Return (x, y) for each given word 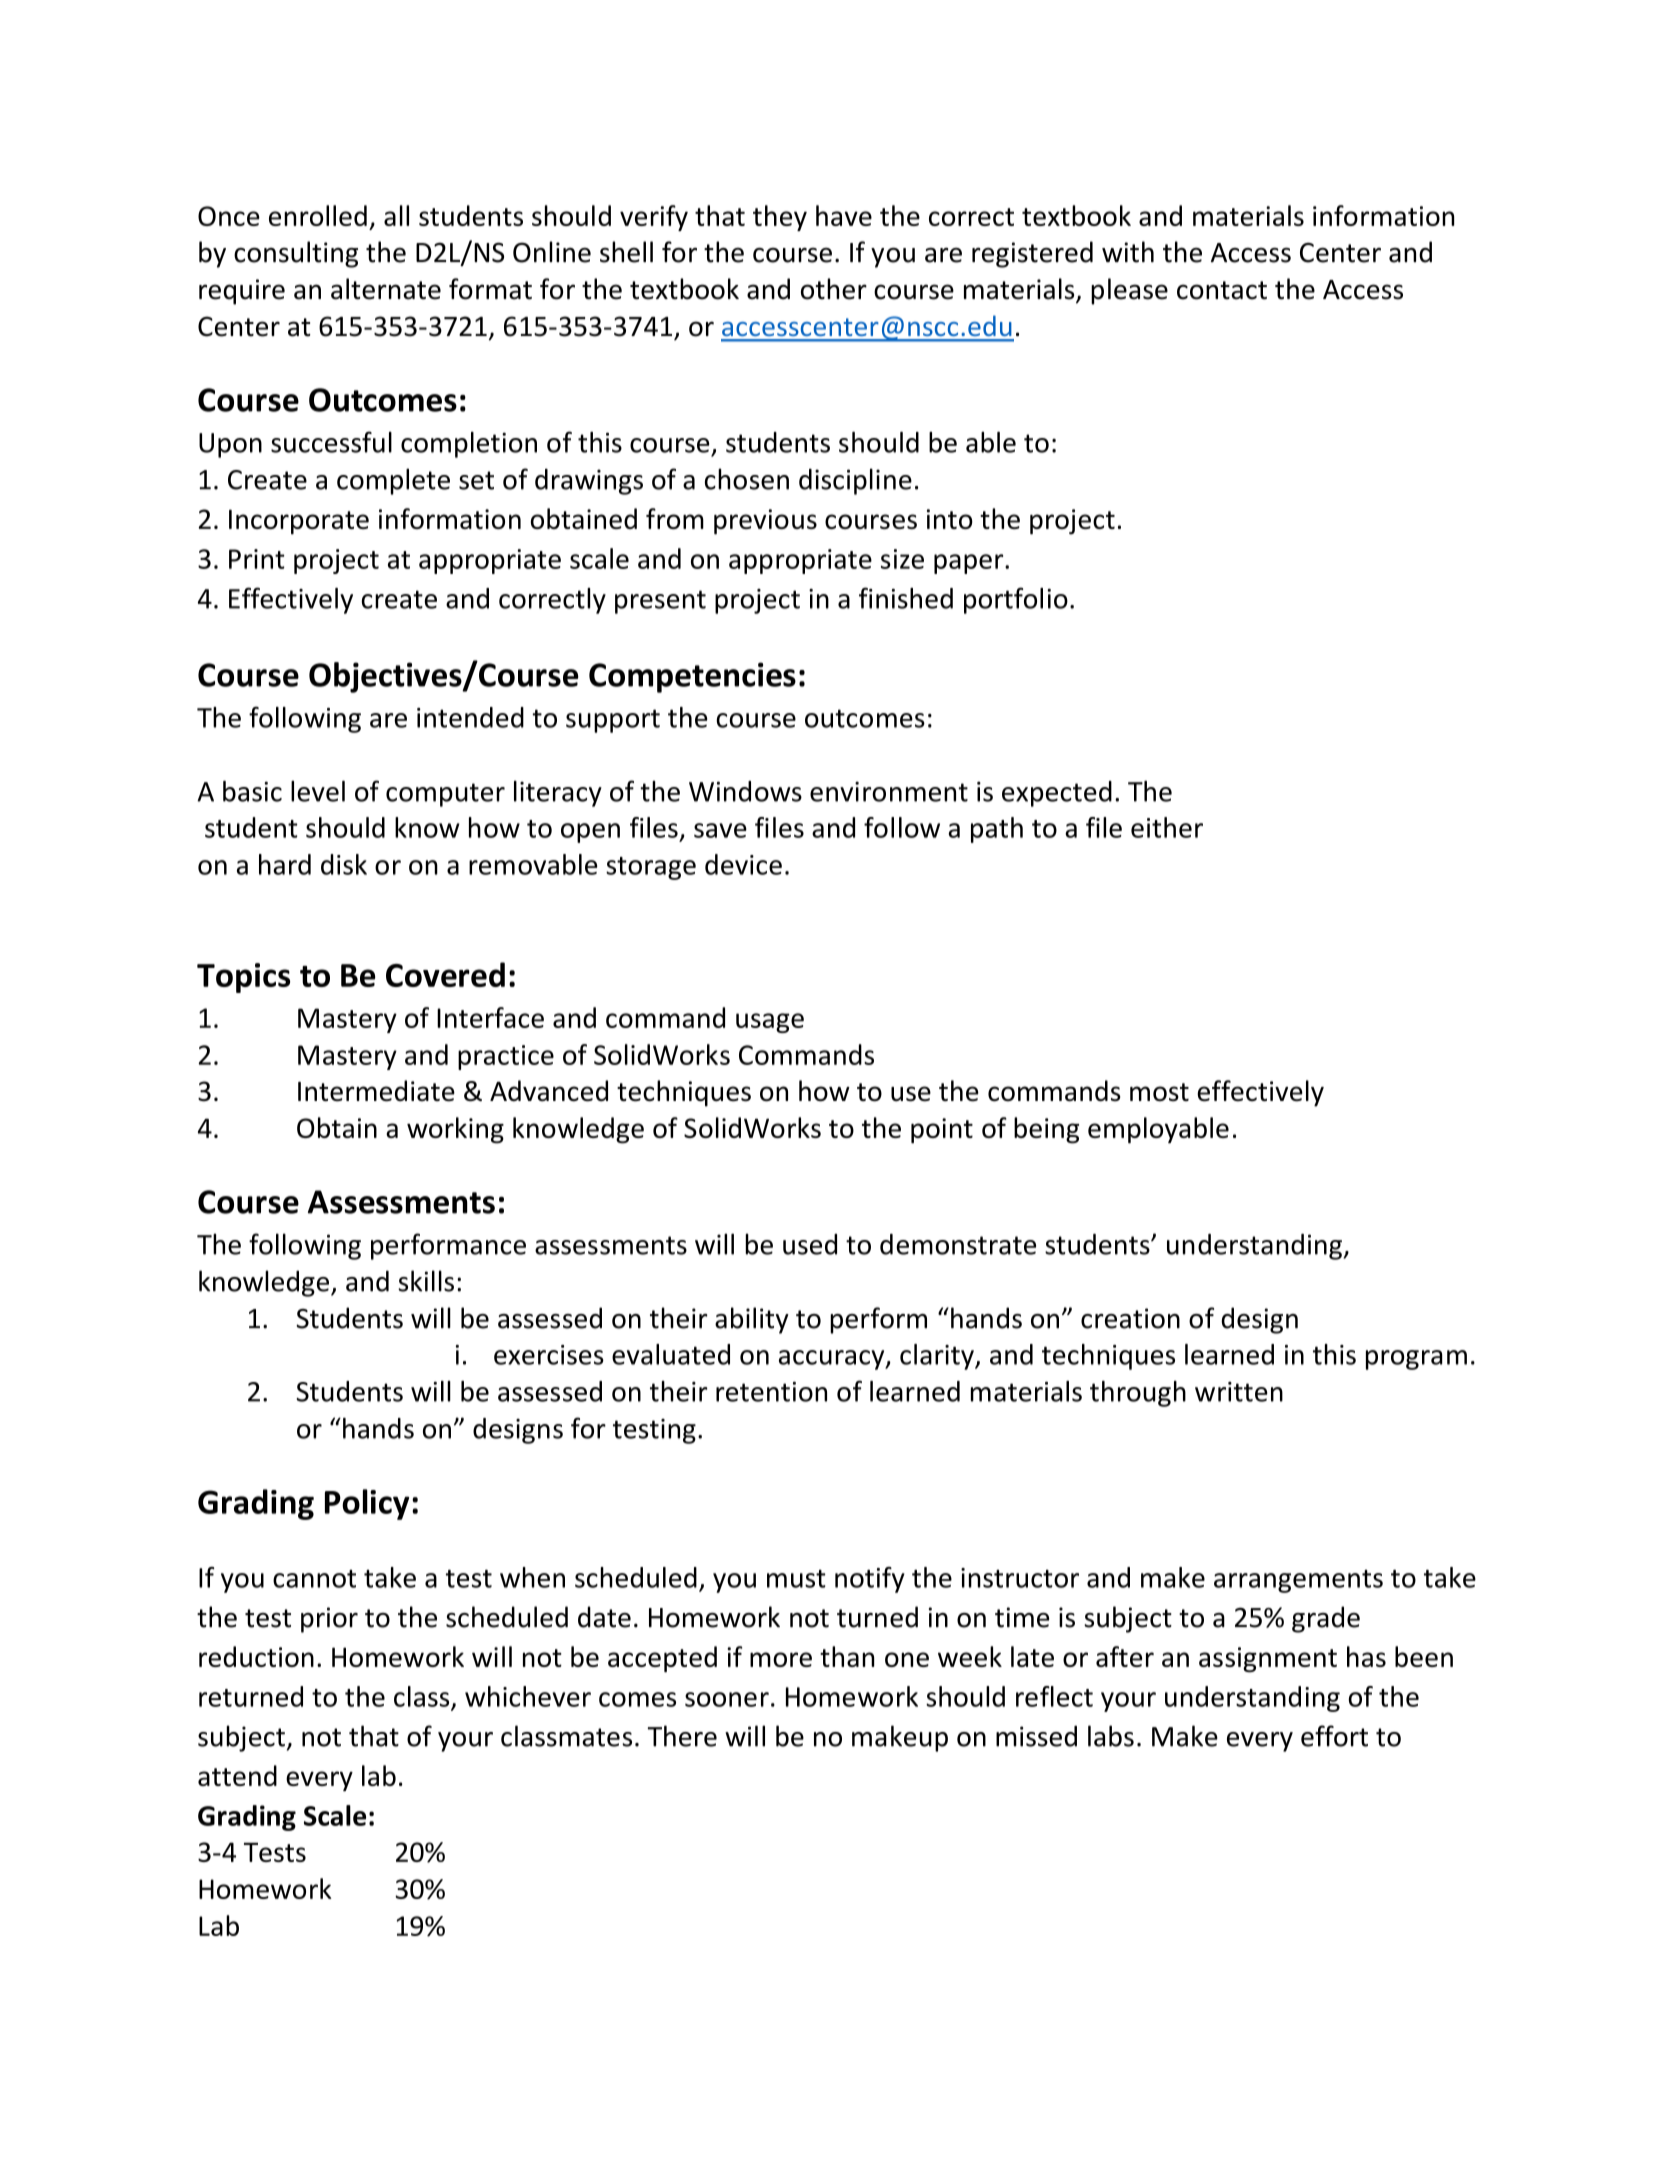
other (834, 289)
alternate (386, 289)
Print (257, 559)
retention (771, 1391)
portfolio (1016, 600)
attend (237, 1775)
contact (1222, 290)
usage (770, 1023)
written (1239, 1392)
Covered (445, 974)
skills (426, 1281)
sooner (727, 1699)
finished (906, 598)
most (1159, 1092)
